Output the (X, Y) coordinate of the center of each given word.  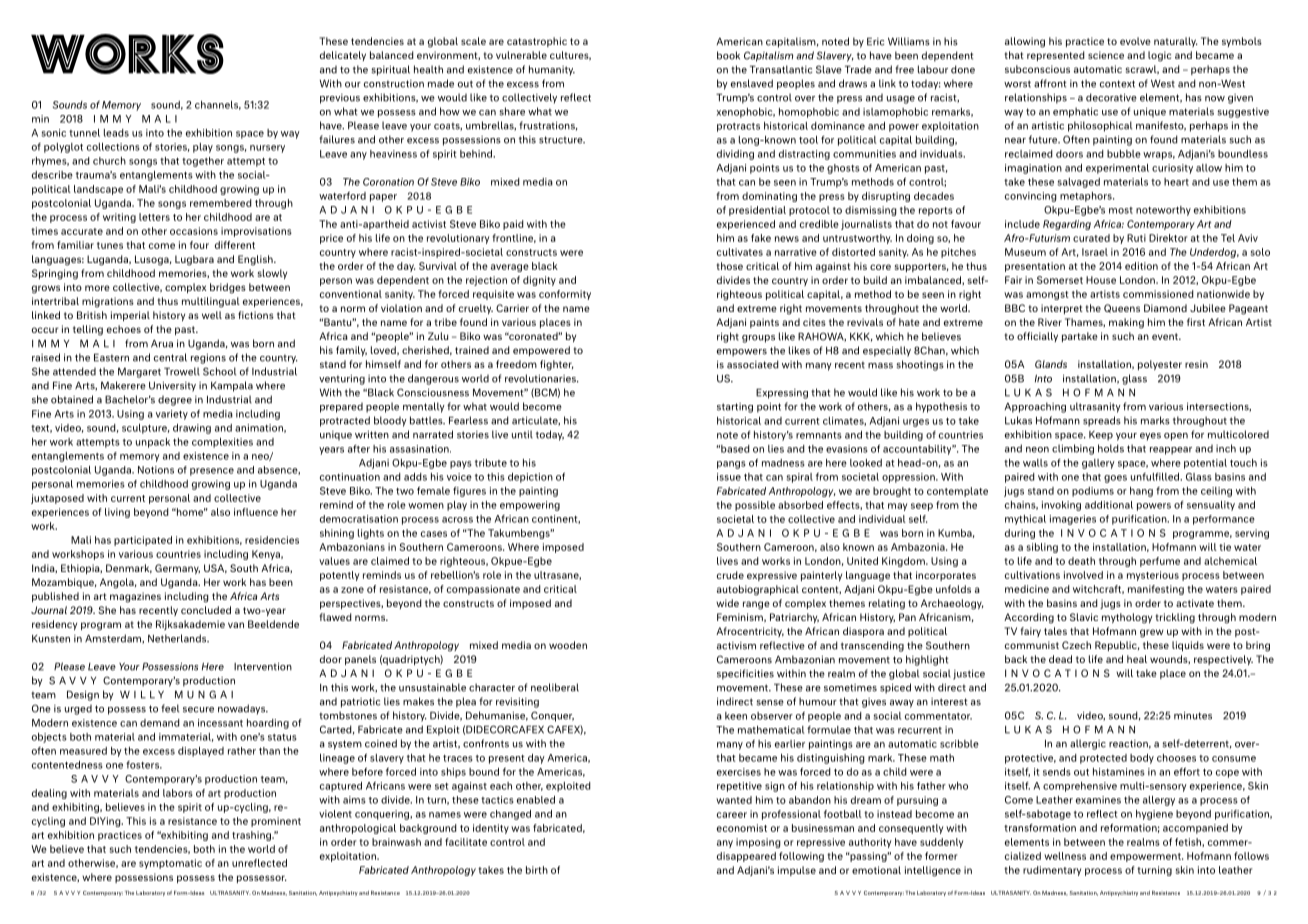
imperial (130, 316)
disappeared (746, 857)
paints (764, 323)
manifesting (1156, 590)
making (1126, 323)
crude (730, 575)
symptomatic (170, 864)
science (1106, 55)
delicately (343, 56)
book (728, 55)
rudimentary (1052, 871)
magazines (135, 597)
